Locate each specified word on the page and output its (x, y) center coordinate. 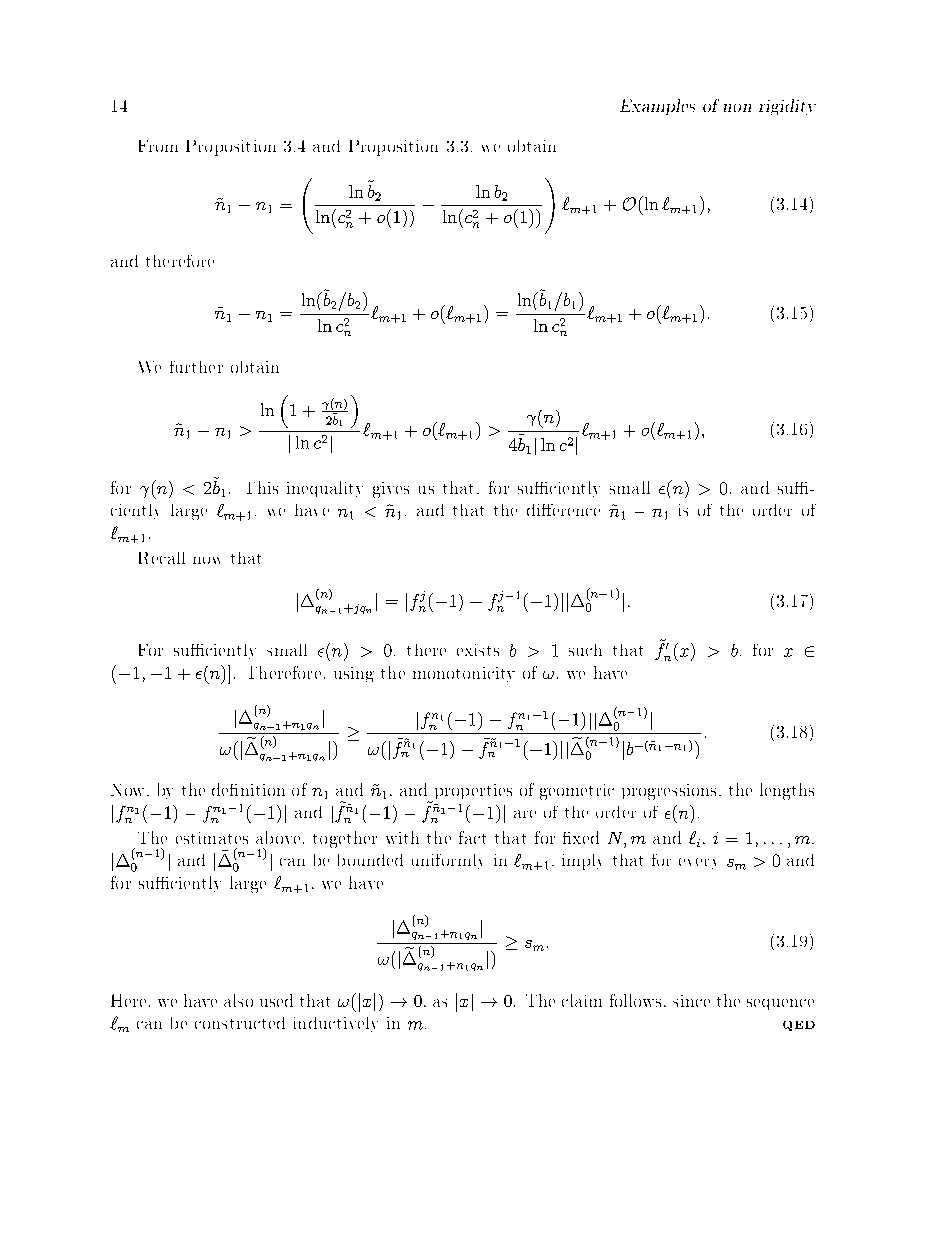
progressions (669, 792)
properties (472, 793)
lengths (787, 791)
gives (391, 490)
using (354, 674)
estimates (212, 838)
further (196, 367)
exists (478, 650)
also (238, 1000)
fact (472, 837)
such (585, 650)
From (158, 146)
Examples (657, 107)
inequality (325, 489)
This (262, 487)
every (697, 863)
